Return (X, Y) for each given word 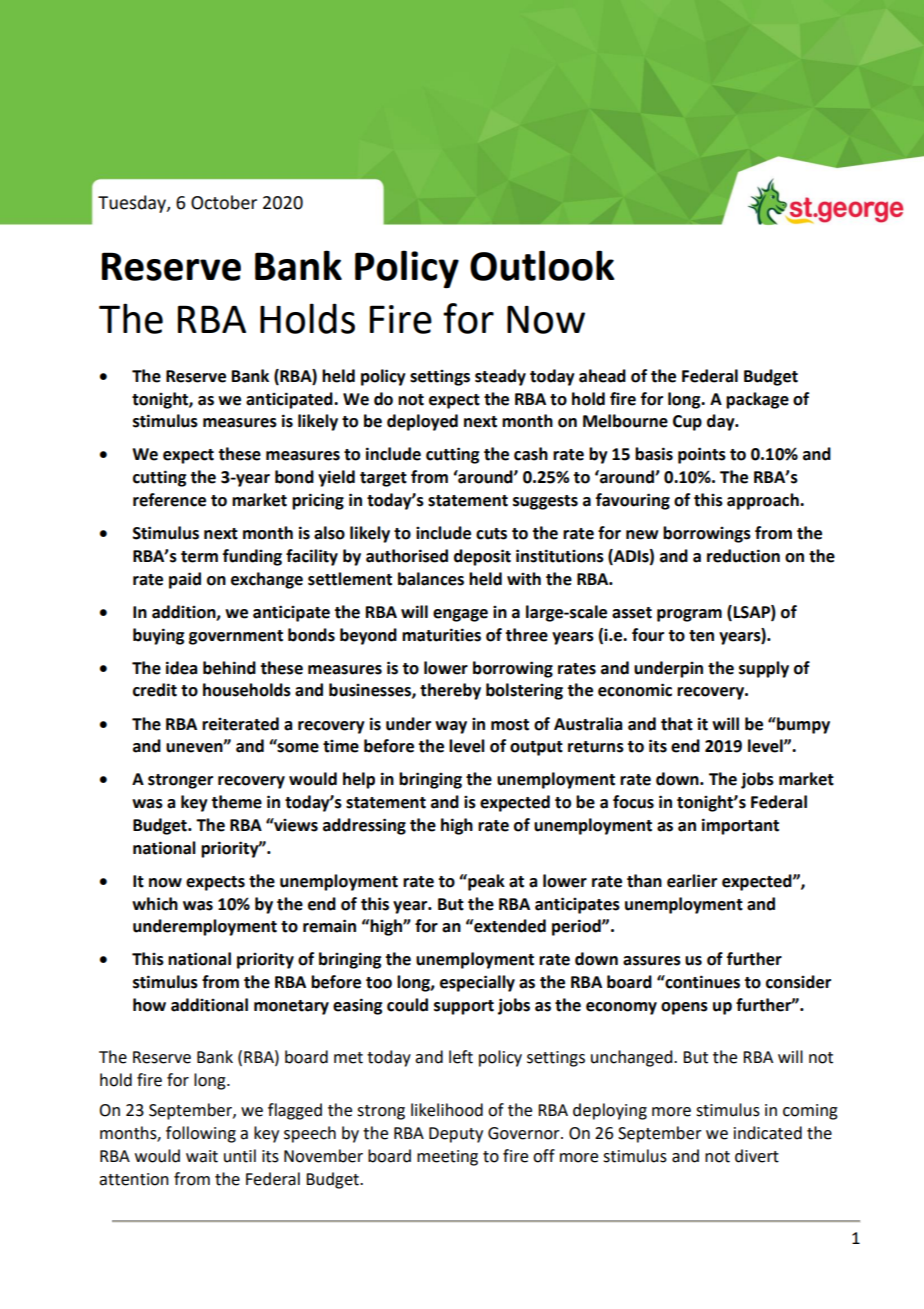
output (536, 748)
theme (236, 802)
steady (500, 377)
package (757, 400)
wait (202, 1156)
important (740, 826)
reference (169, 500)
